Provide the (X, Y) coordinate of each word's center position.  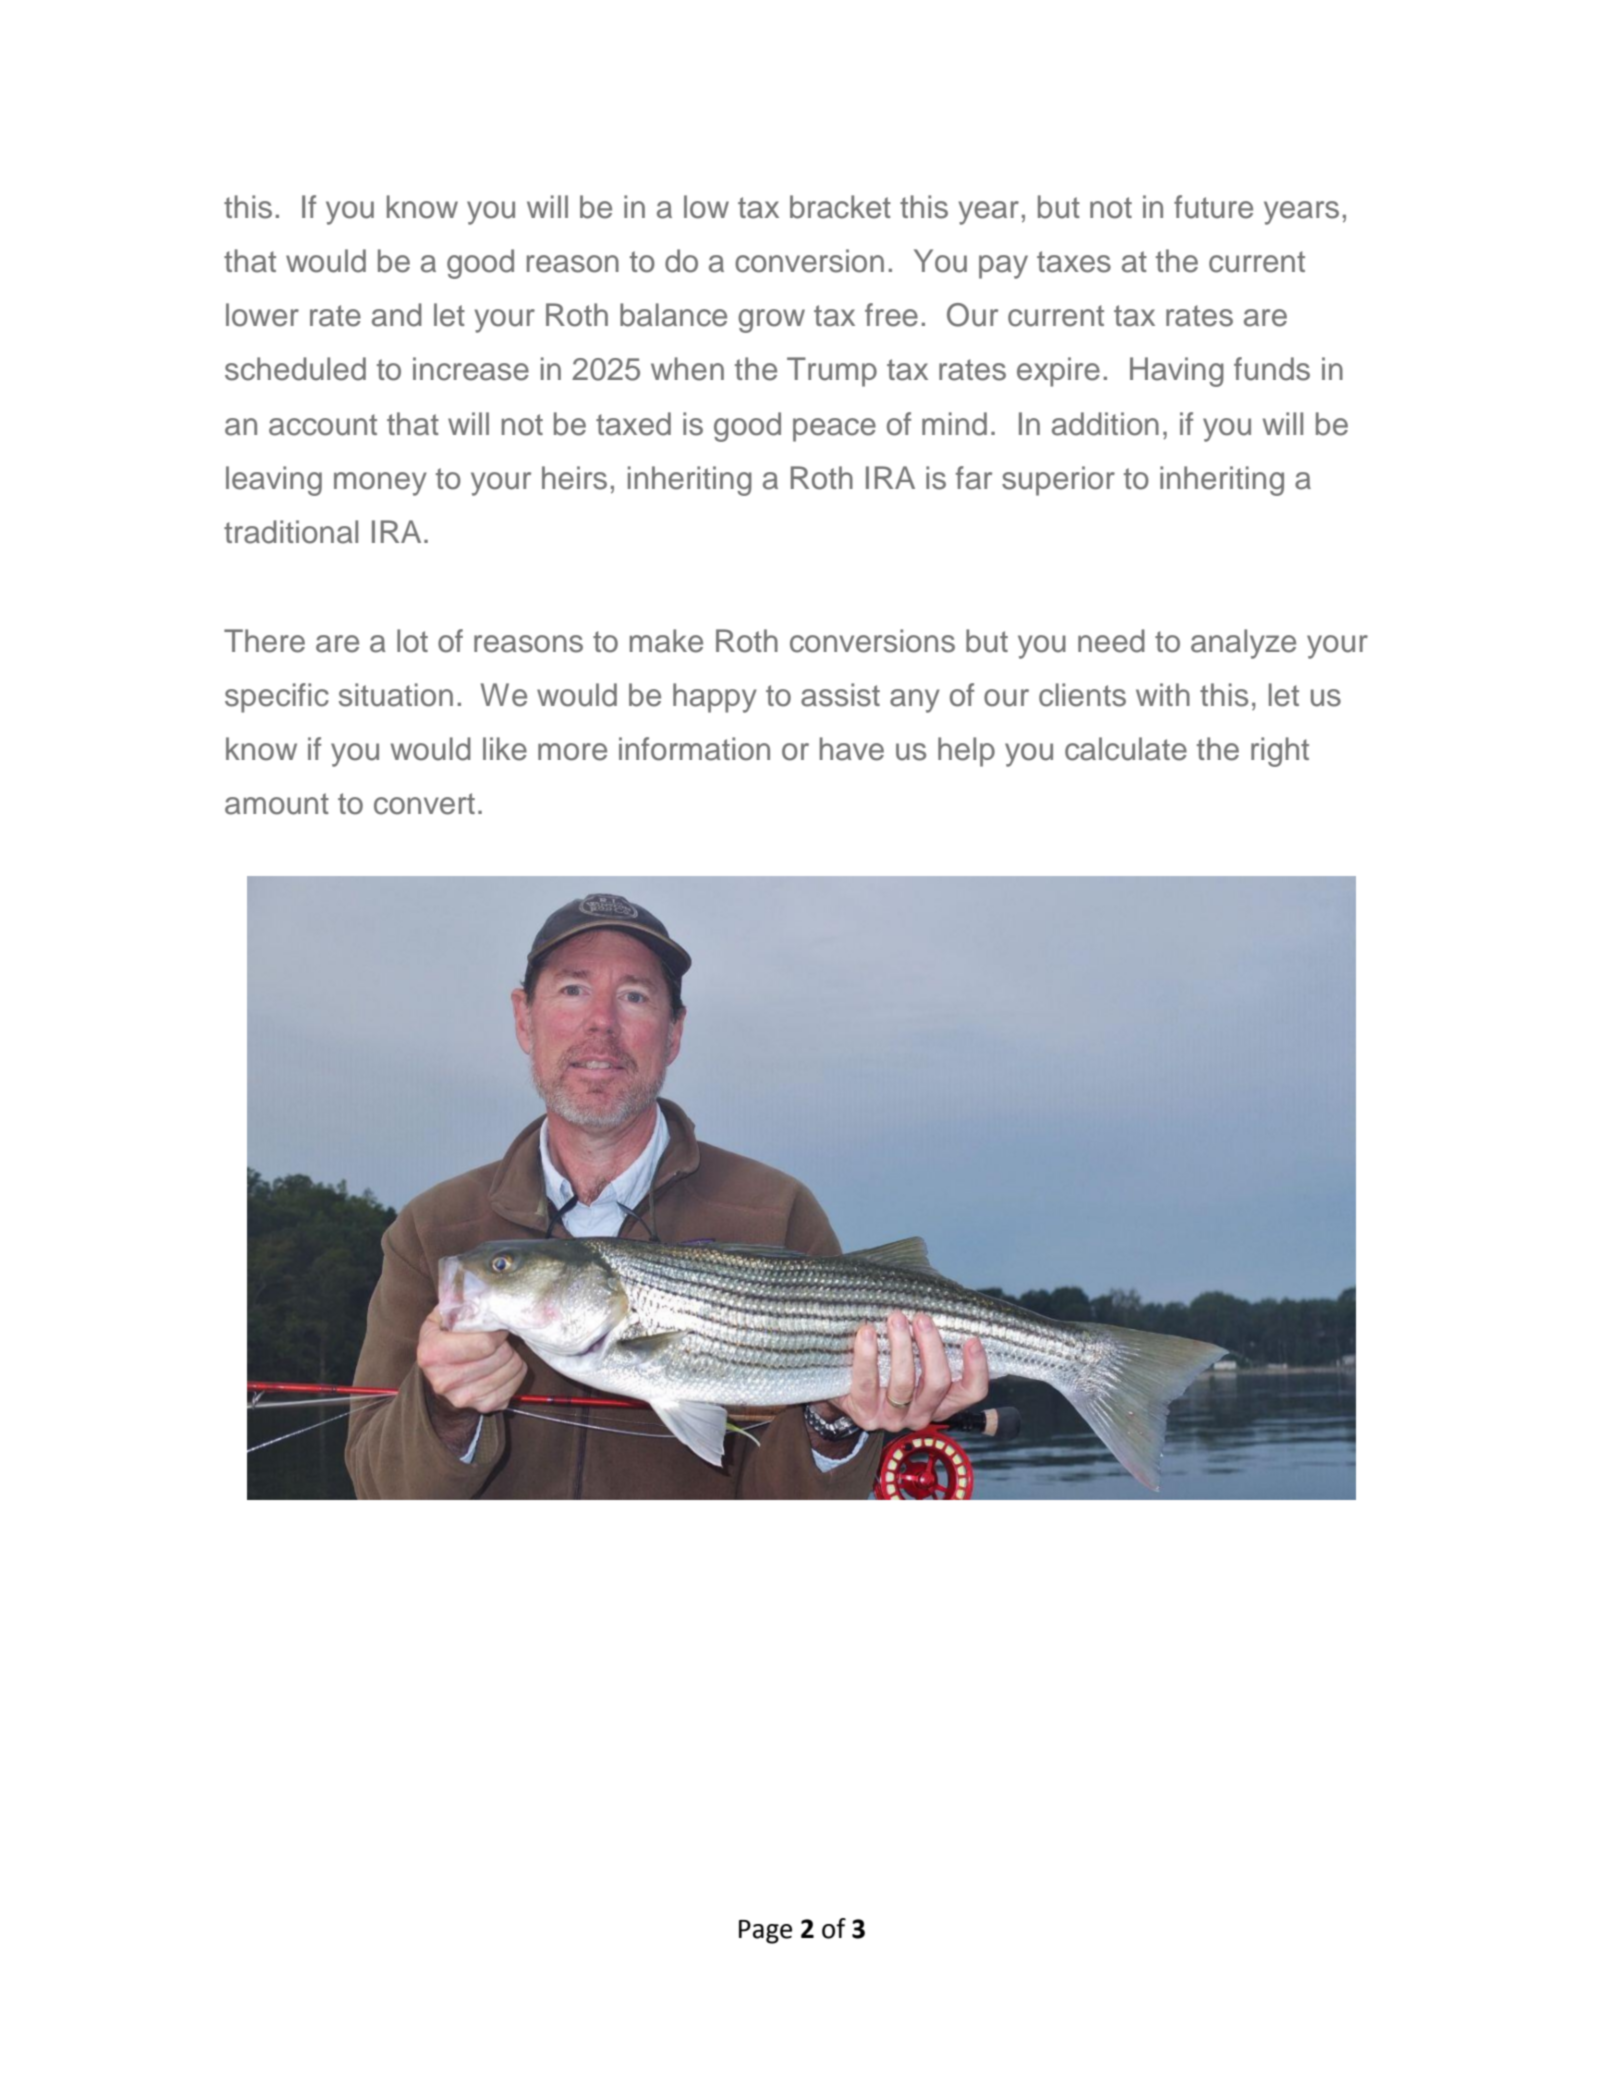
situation (396, 695)
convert (424, 804)
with (1163, 694)
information (694, 749)
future (1213, 207)
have (852, 749)
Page (765, 1932)
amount (277, 804)
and (397, 315)
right (1280, 752)
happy (715, 698)
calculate (1126, 749)
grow (771, 321)
